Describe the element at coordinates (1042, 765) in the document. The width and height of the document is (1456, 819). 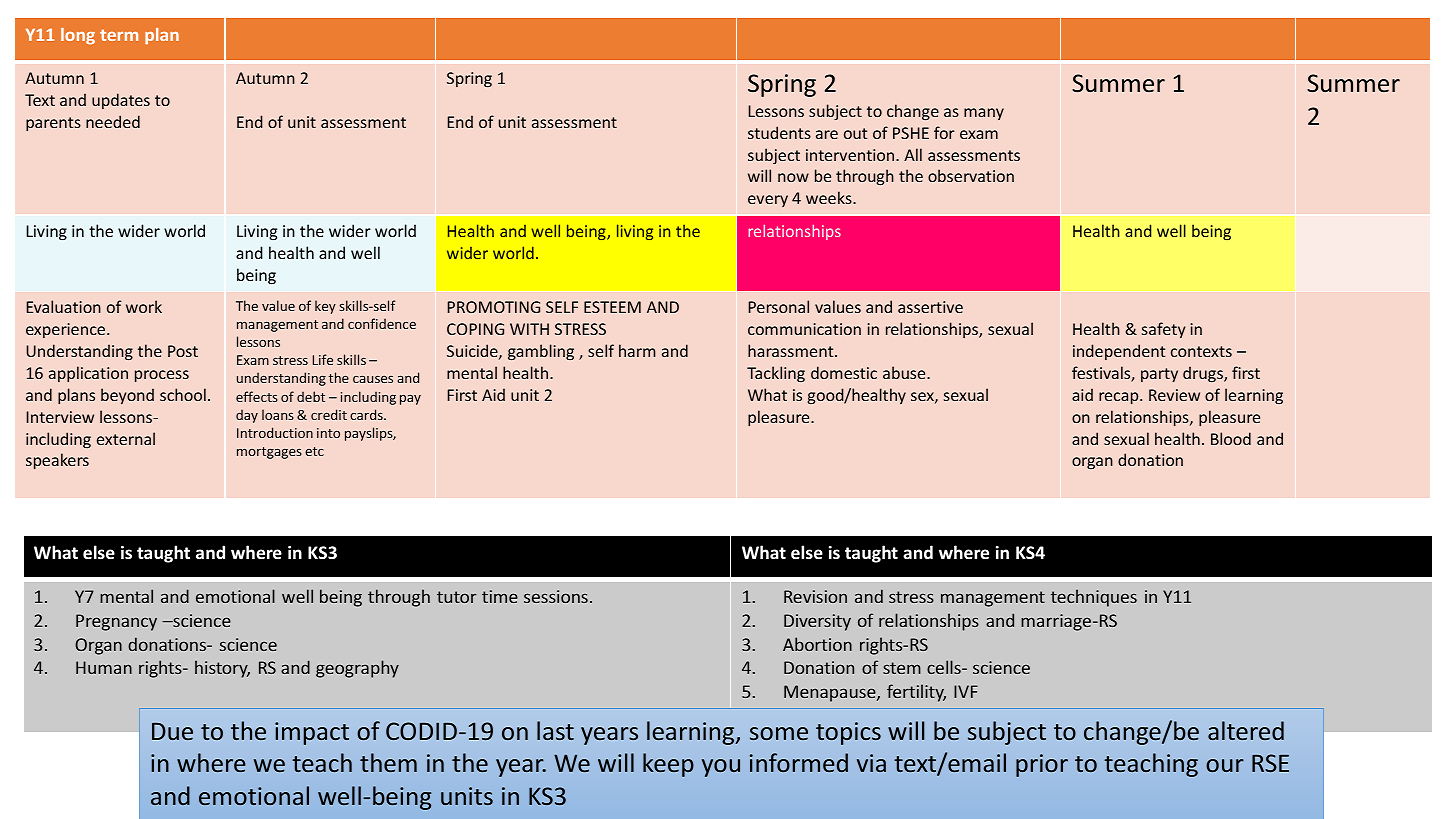
I see `prior` at that location.
